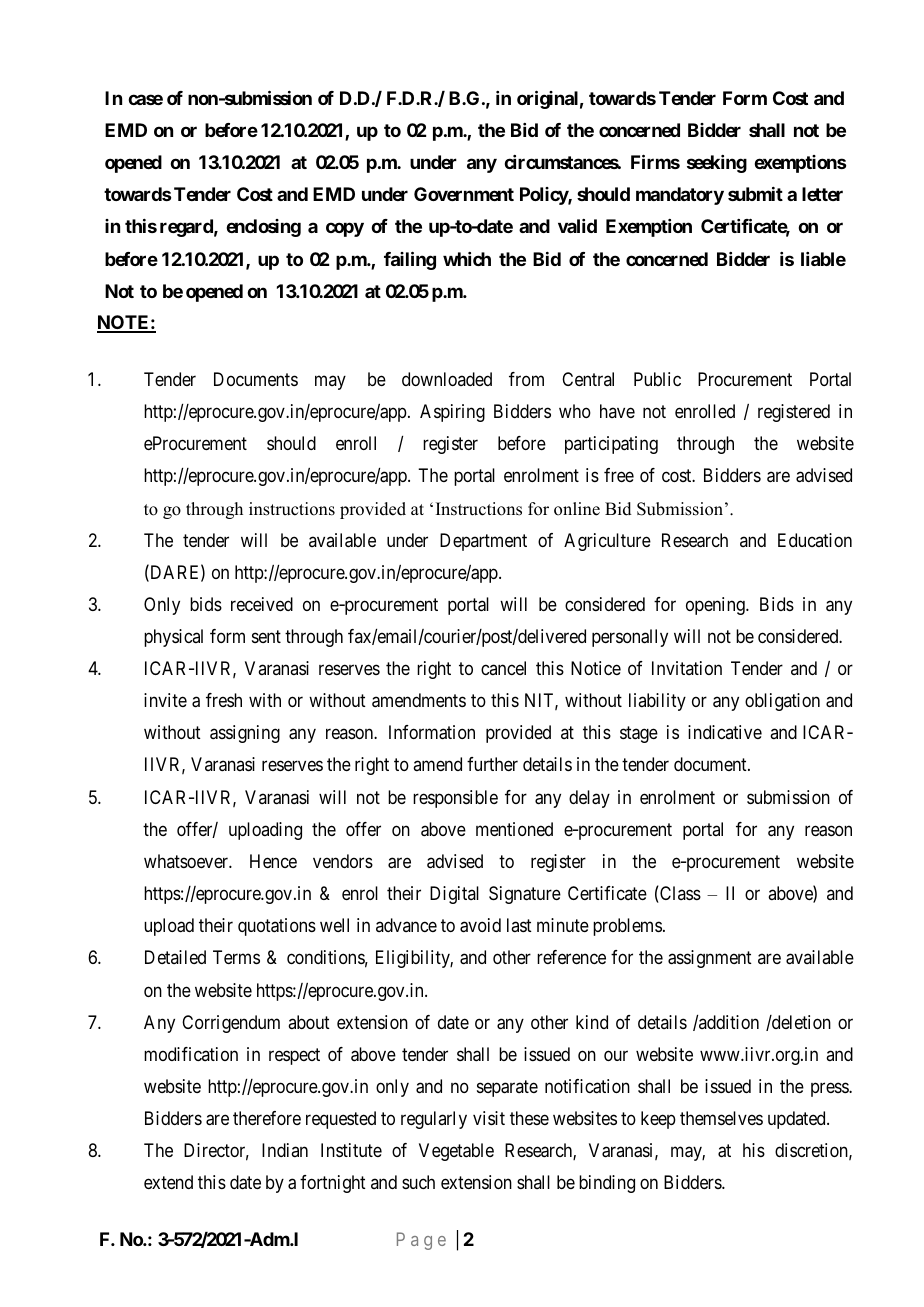 The height and width of the image is (1307, 924). What do you see at coordinates (782, 702) in the image?
I see `obligation` at bounding box center [782, 702].
